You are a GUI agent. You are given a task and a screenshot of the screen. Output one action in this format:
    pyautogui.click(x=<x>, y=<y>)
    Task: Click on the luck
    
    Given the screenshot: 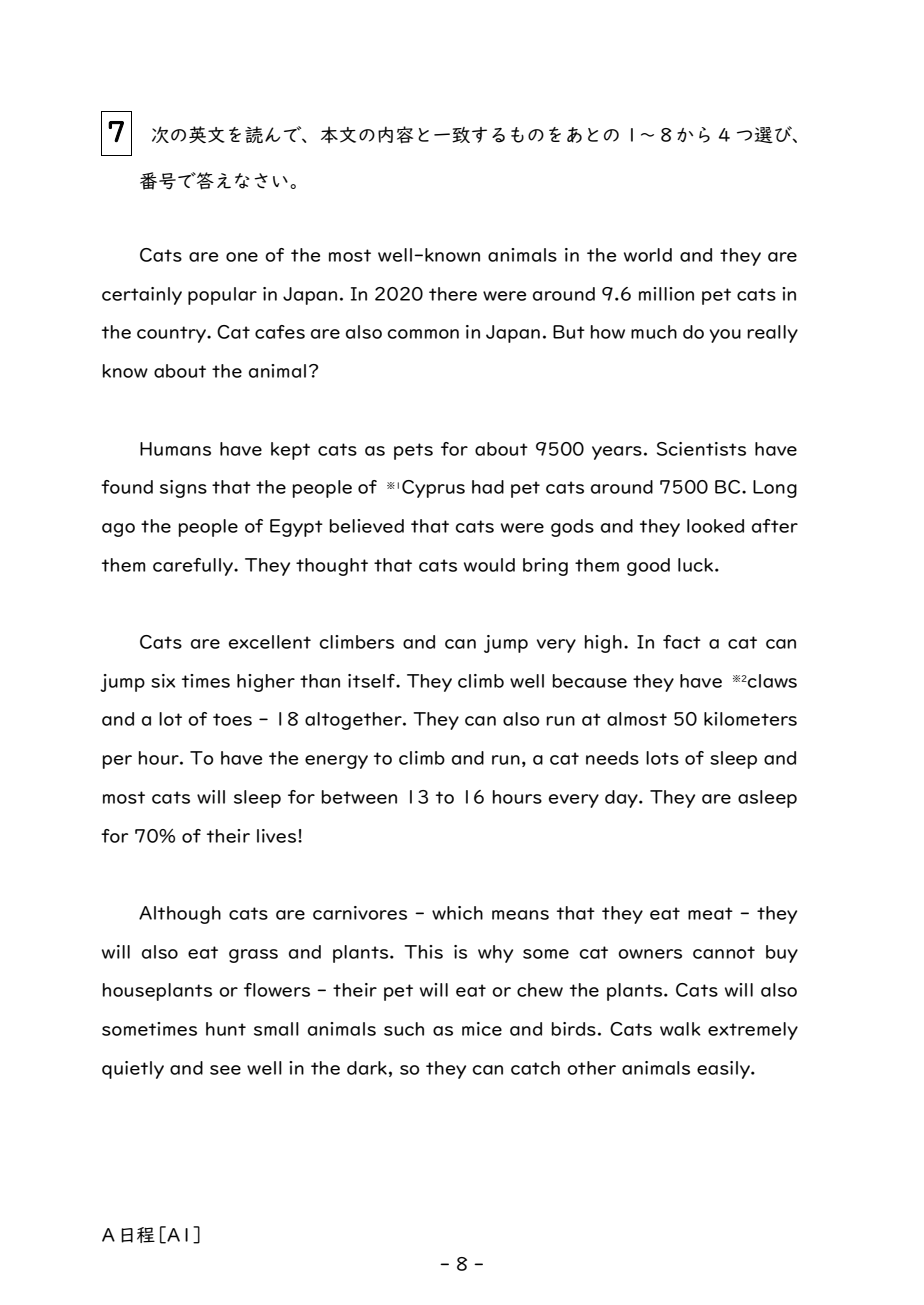 What is the action you would take?
    pyautogui.click(x=695, y=565)
